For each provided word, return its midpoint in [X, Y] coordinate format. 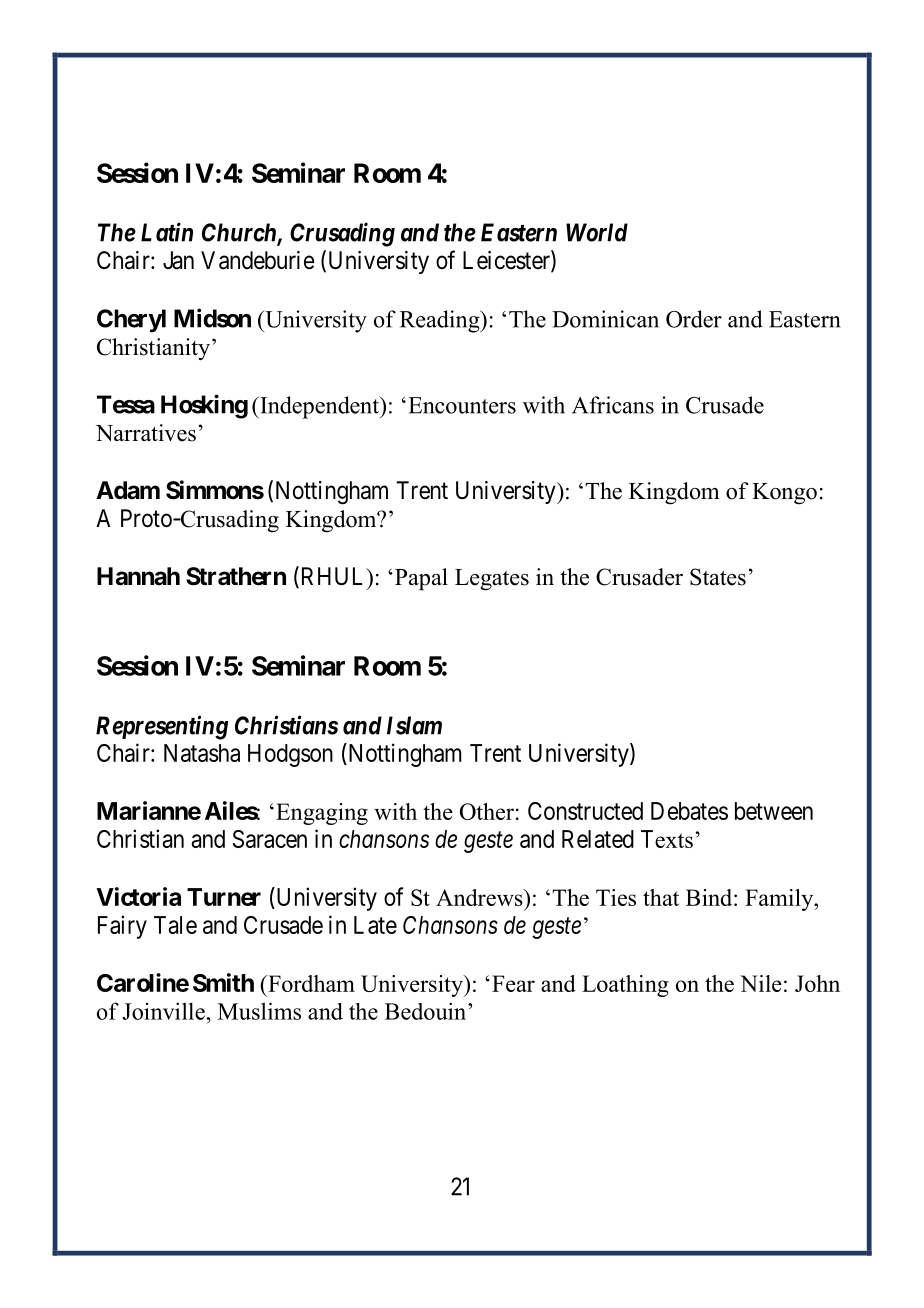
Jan [178, 260]
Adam [128, 490]
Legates [492, 580]
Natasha [202, 753]
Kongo [784, 494]
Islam [414, 725]
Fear [513, 983]
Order [694, 319]
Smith [223, 982]
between [774, 811]
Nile [761, 983]
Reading [441, 321]
